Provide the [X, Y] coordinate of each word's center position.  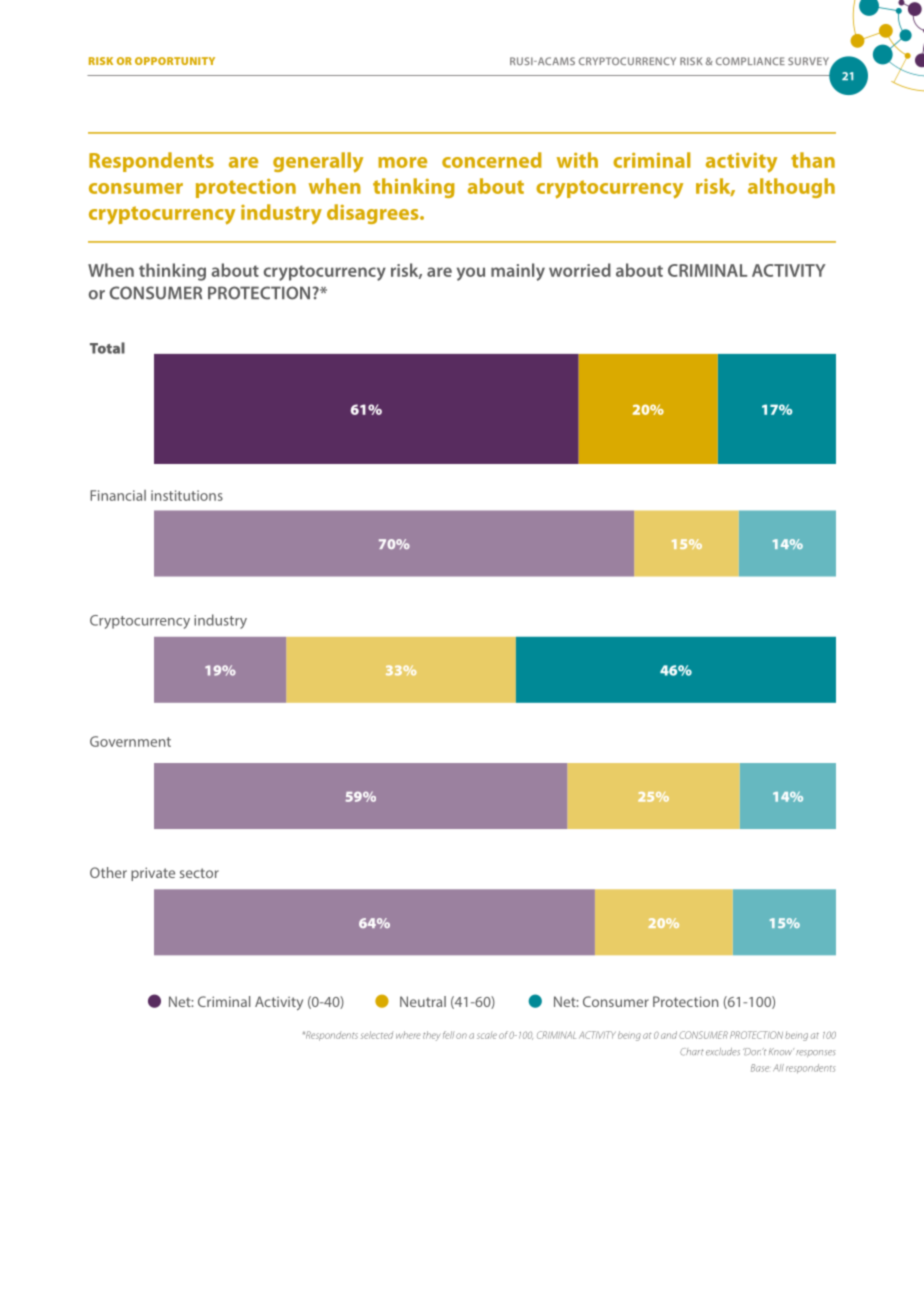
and [669, 1035]
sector [199, 873]
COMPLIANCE [750, 61]
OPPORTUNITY [175, 61]
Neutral [423, 1001]
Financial [118, 495]
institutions [187, 495]
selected [377, 1035]
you [471, 274]
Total [107, 348]
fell [448, 1035]
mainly [518, 272]
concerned [492, 160]
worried [580, 270]
